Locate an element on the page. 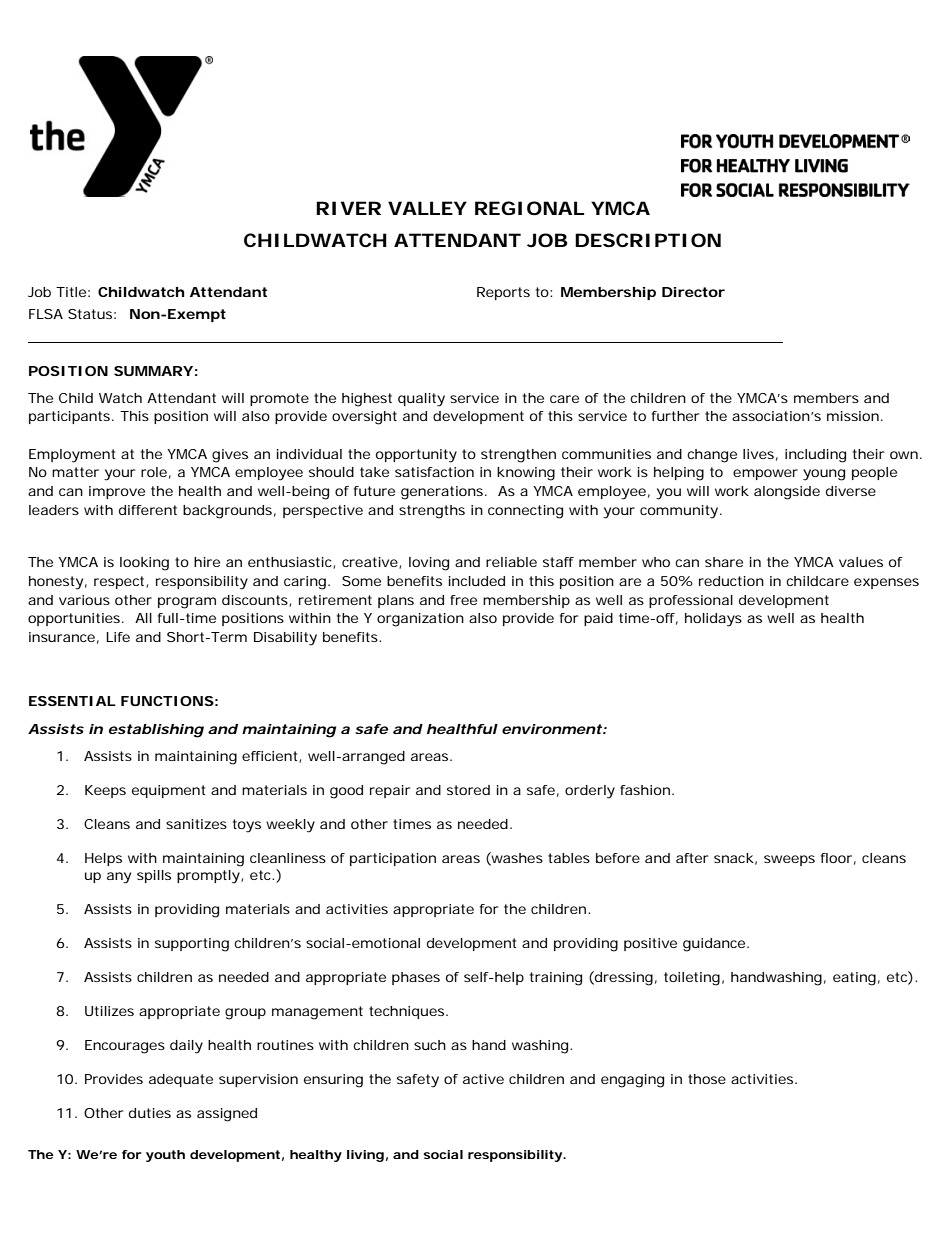  equipment is located at coordinates (169, 791).
